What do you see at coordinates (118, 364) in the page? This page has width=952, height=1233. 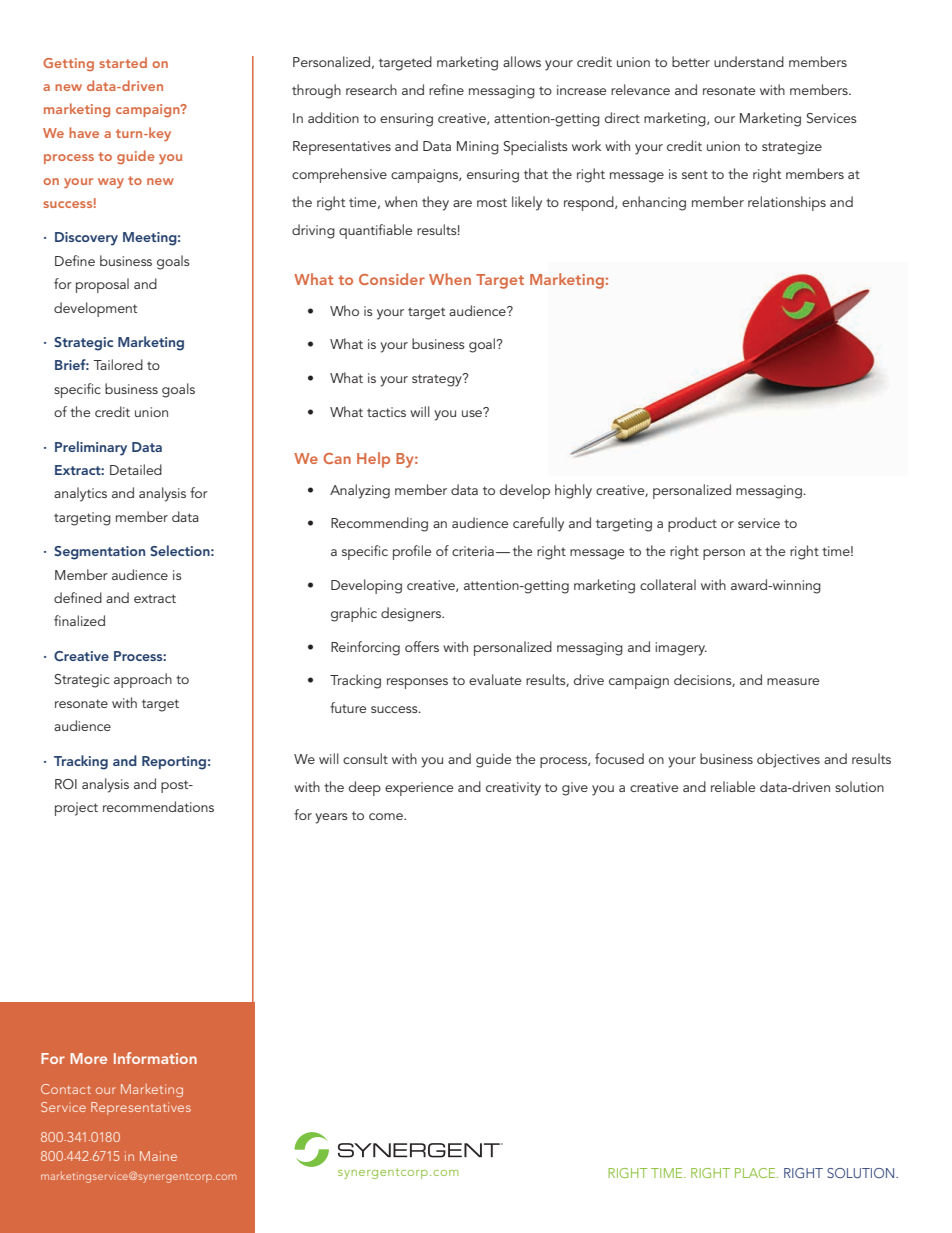 I see `Tailored` at bounding box center [118, 364].
